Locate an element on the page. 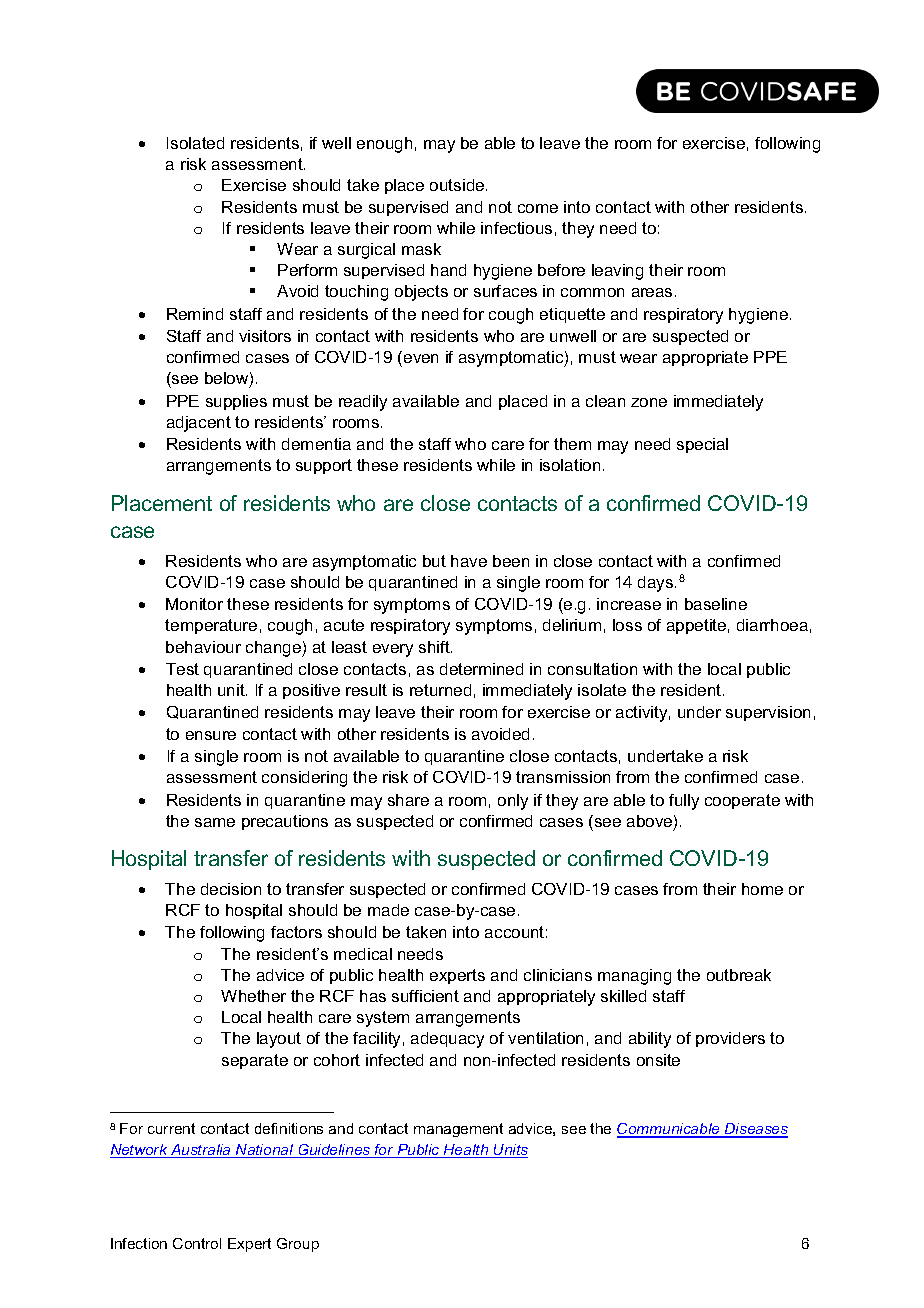 Image resolution: width=924 pixels, height=1308 pixels. management is located at coordinates (458, 1130).
